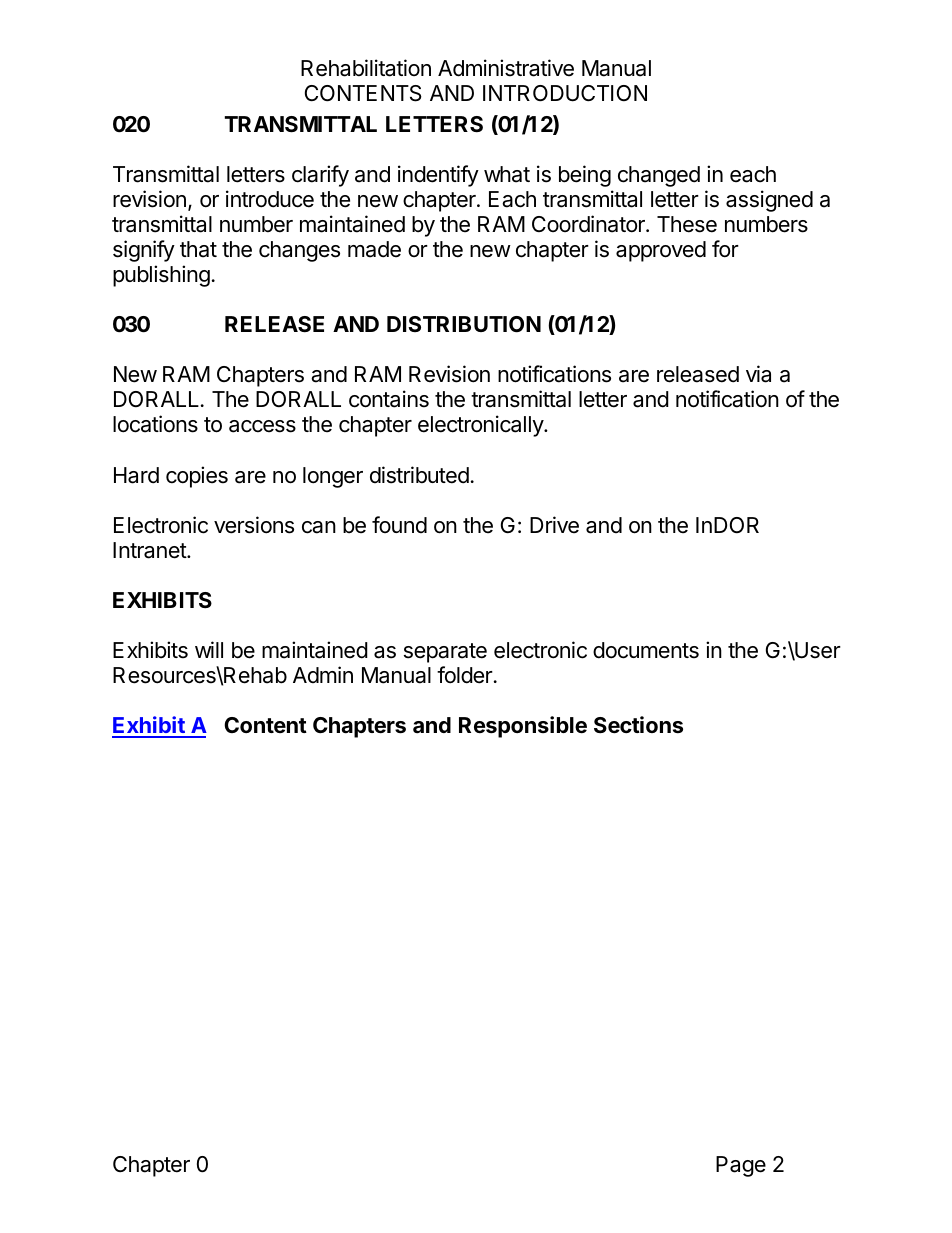 The height and width of the page is (1233, 952). What do you see at coordinates (507, 174) in the page?
I see `what` at bounding box center [507, 174].
